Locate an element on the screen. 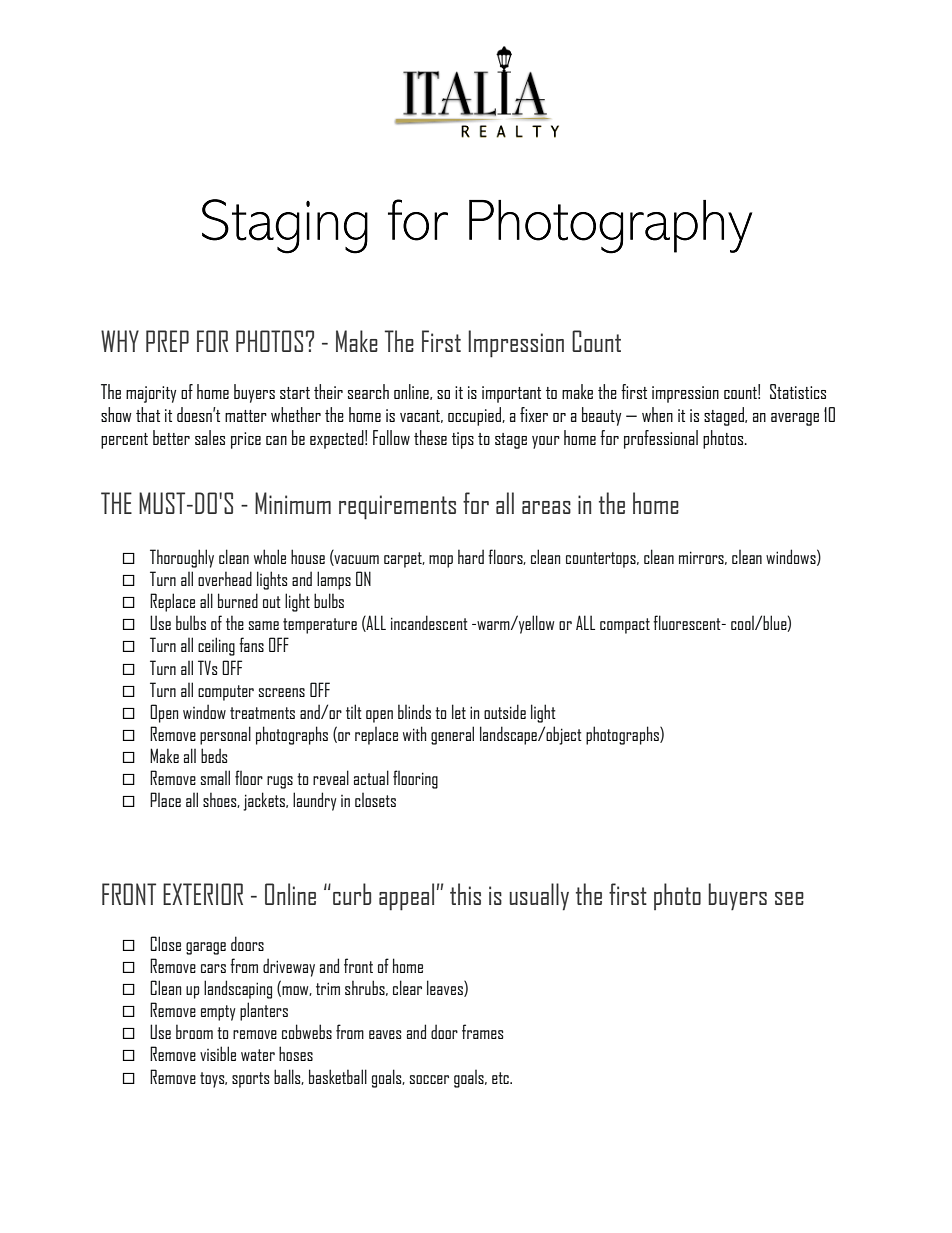 This screenshot has width=952, height=1233. EXTERIOR is located at coordinates (203, 894).
